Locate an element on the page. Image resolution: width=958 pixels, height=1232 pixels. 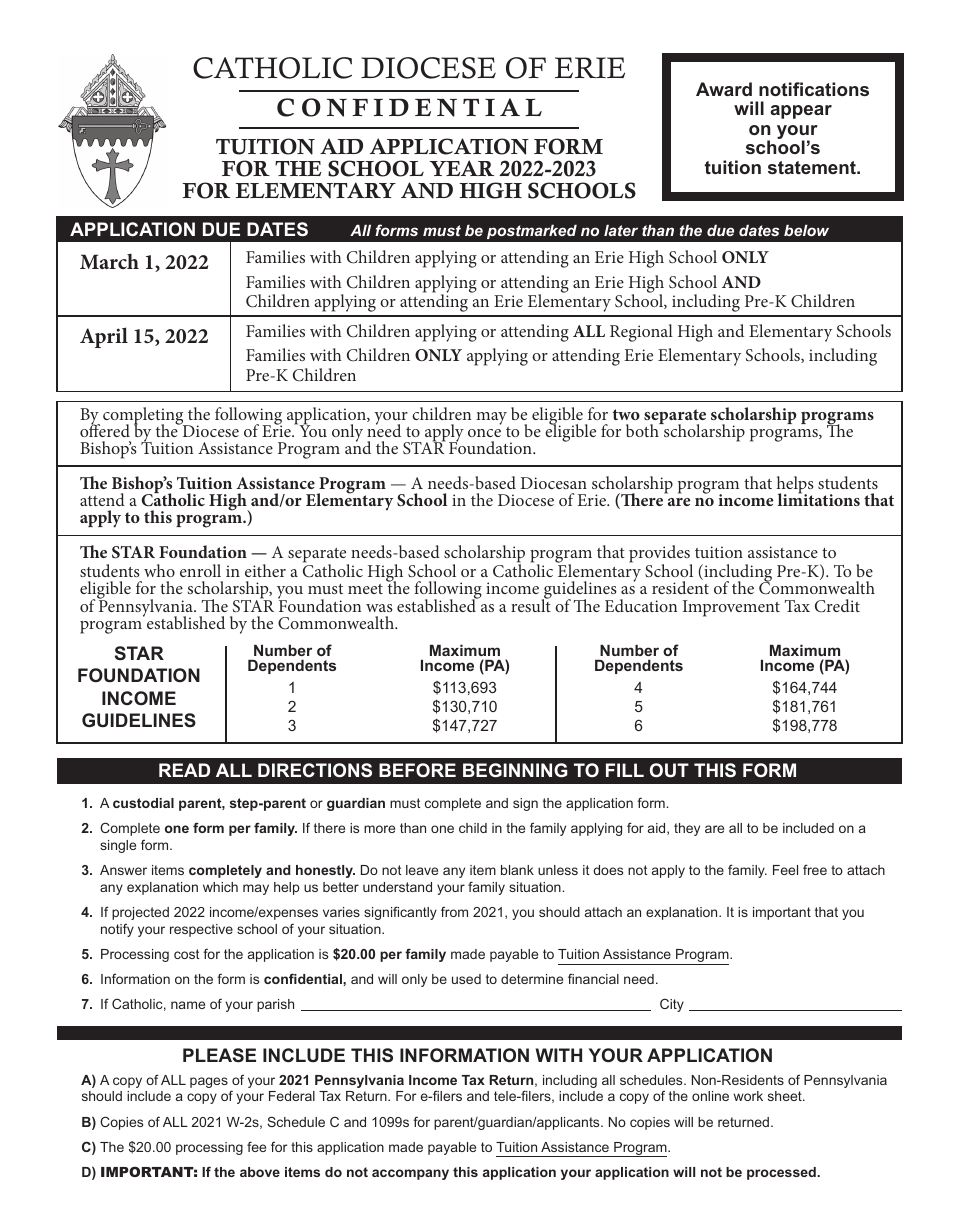
READ is located at coordinates (184, 770).
